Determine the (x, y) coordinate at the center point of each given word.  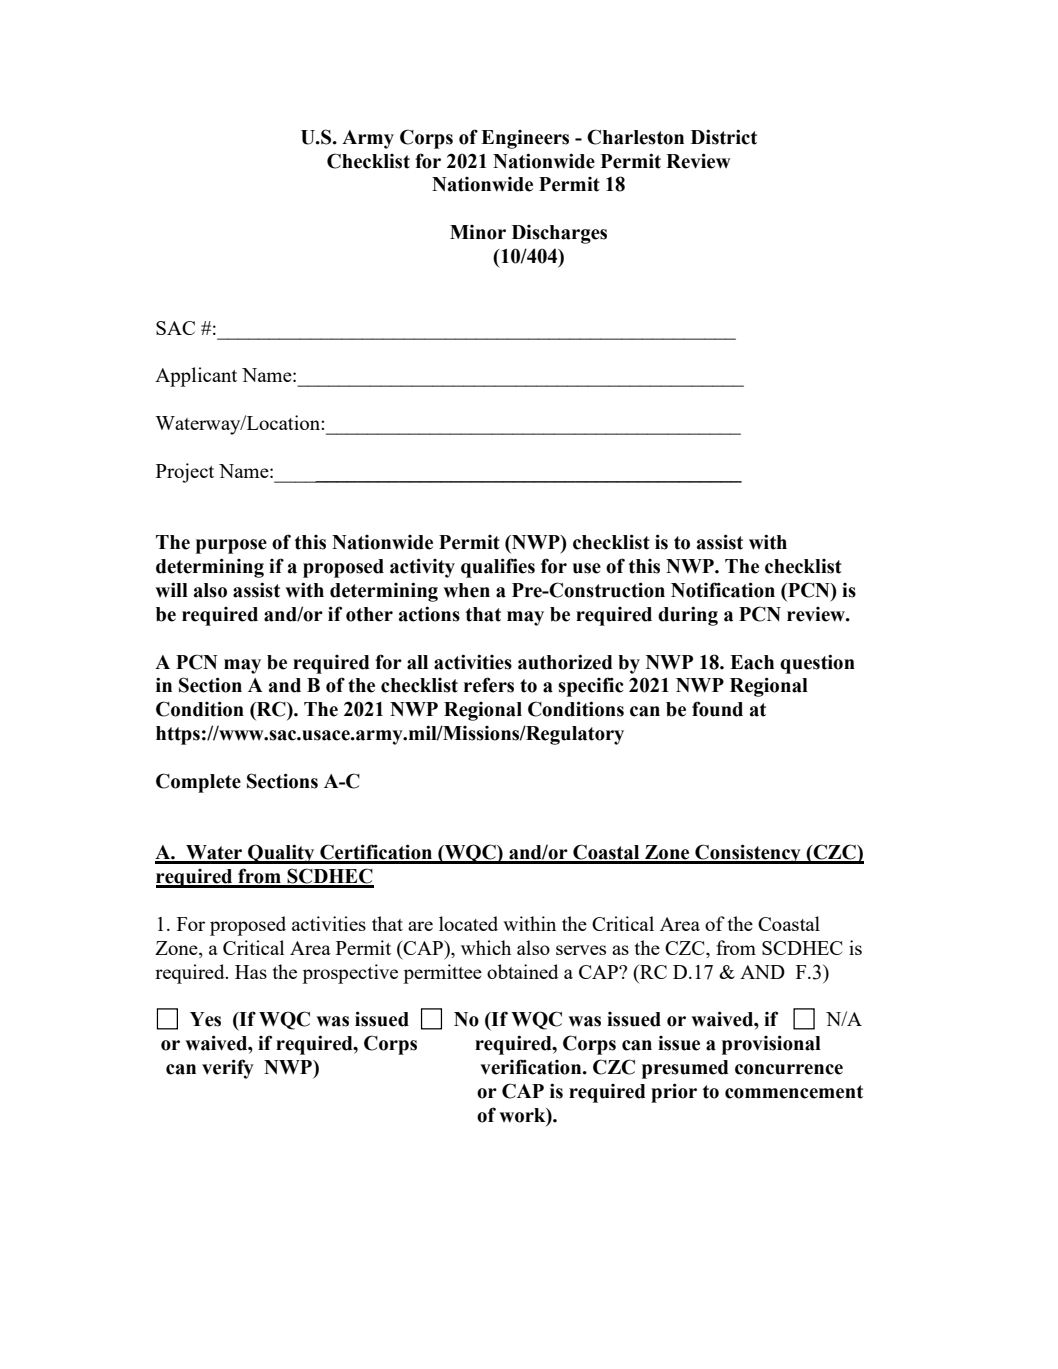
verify (228, 1069)
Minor (478, 232)
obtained (522, 971)
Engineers (525, 139)
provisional (771, 1045)
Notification (723, 590)
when (466, 590)
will (171, 590)
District (724, 137)
